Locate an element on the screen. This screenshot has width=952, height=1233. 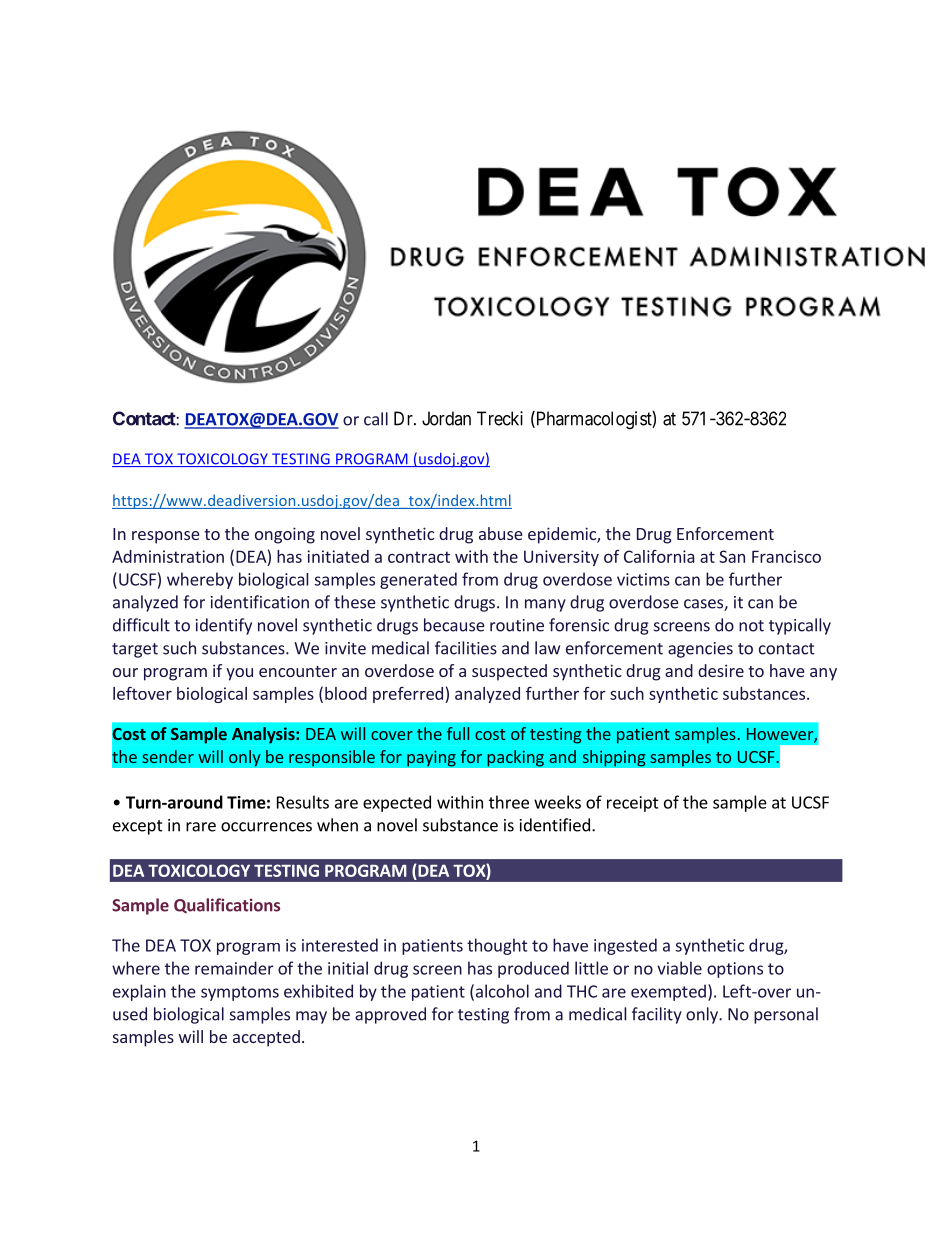
shipping is located at coordinates (614, 758).
